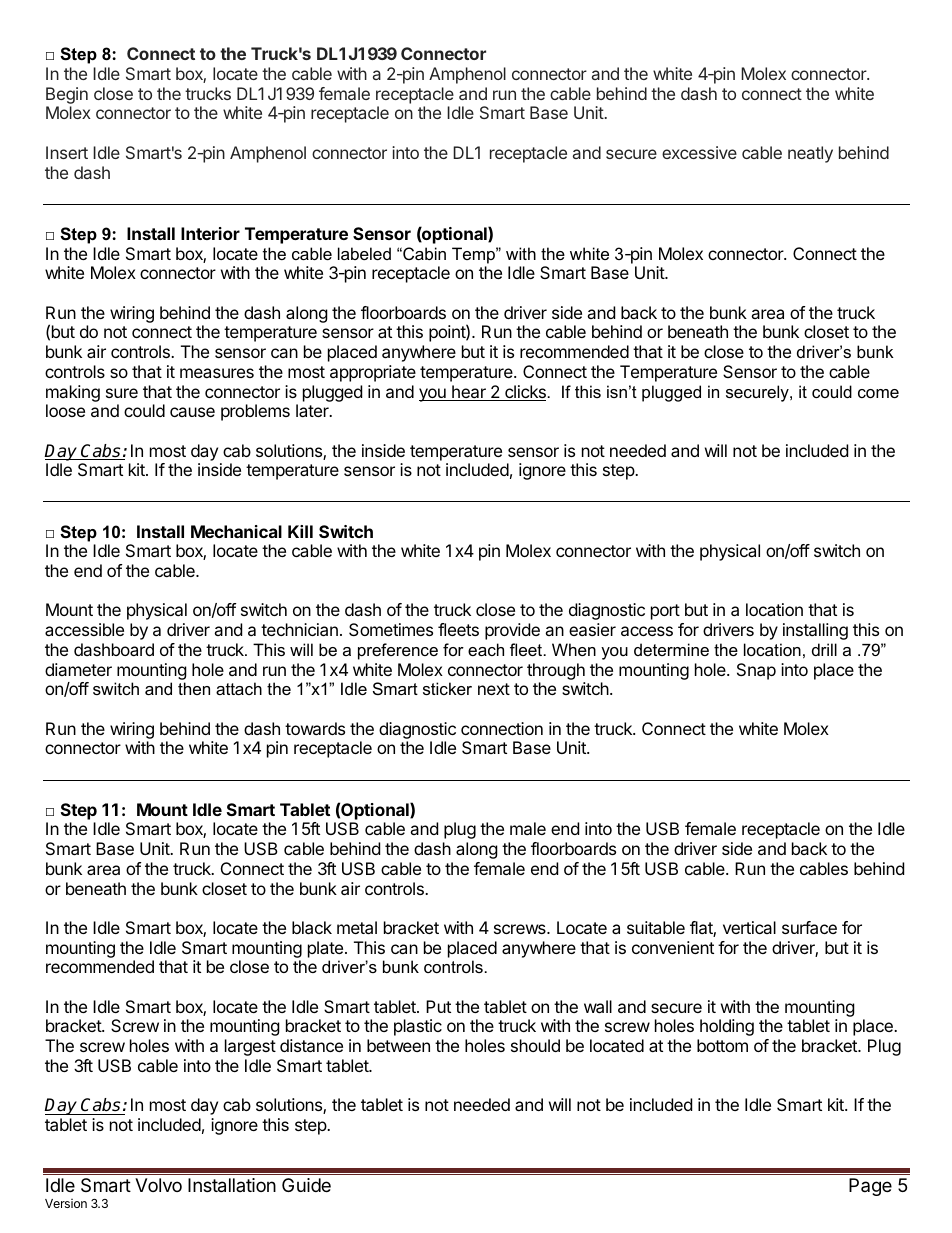 The width and height of the image is (952, 1233). What do you see at coordinates (194, 688) in the image?
I see `then` at bounding box center [194, 688].
